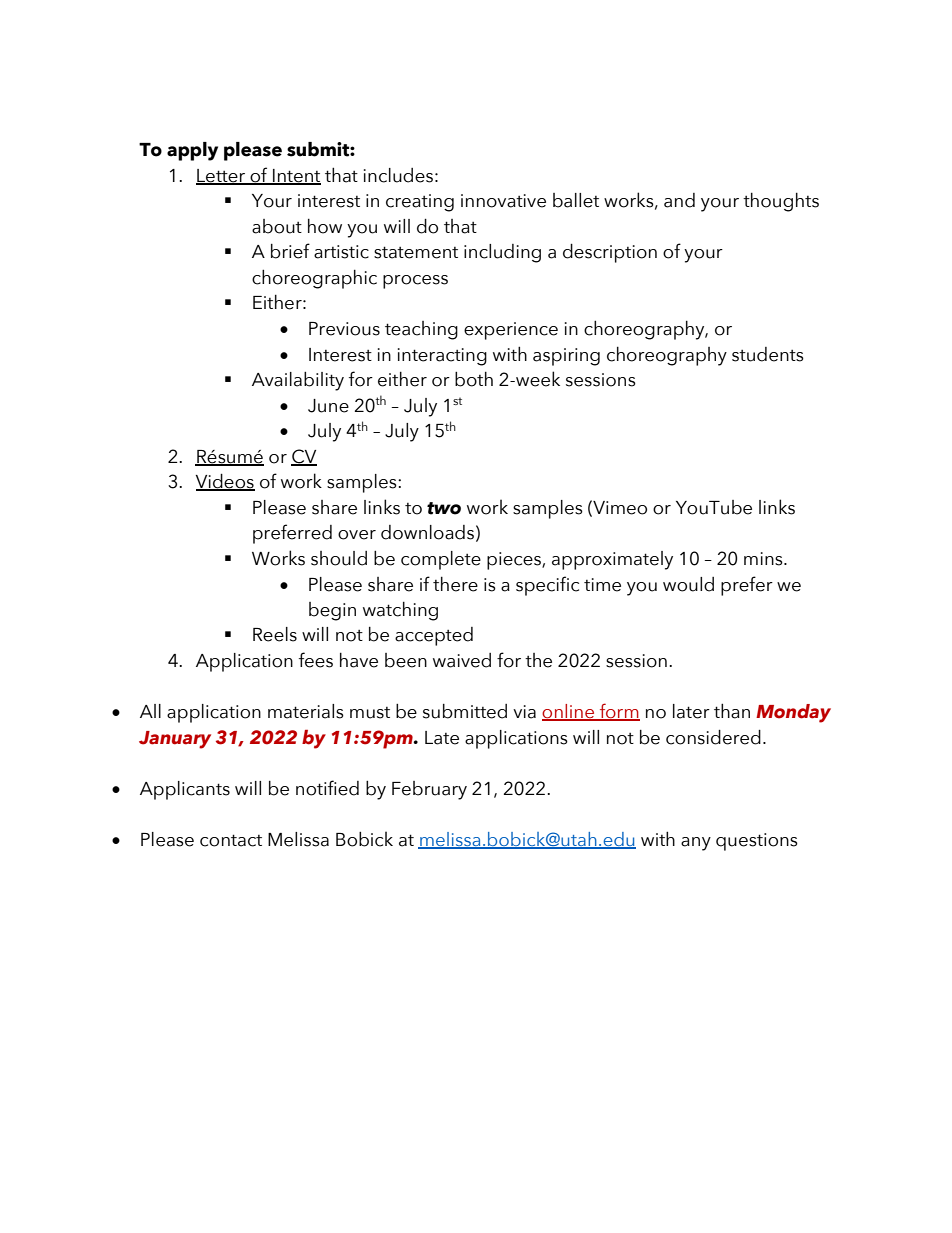 This screenshot has height=1233, width=952. I want to click on mins, so click(764, 559).
